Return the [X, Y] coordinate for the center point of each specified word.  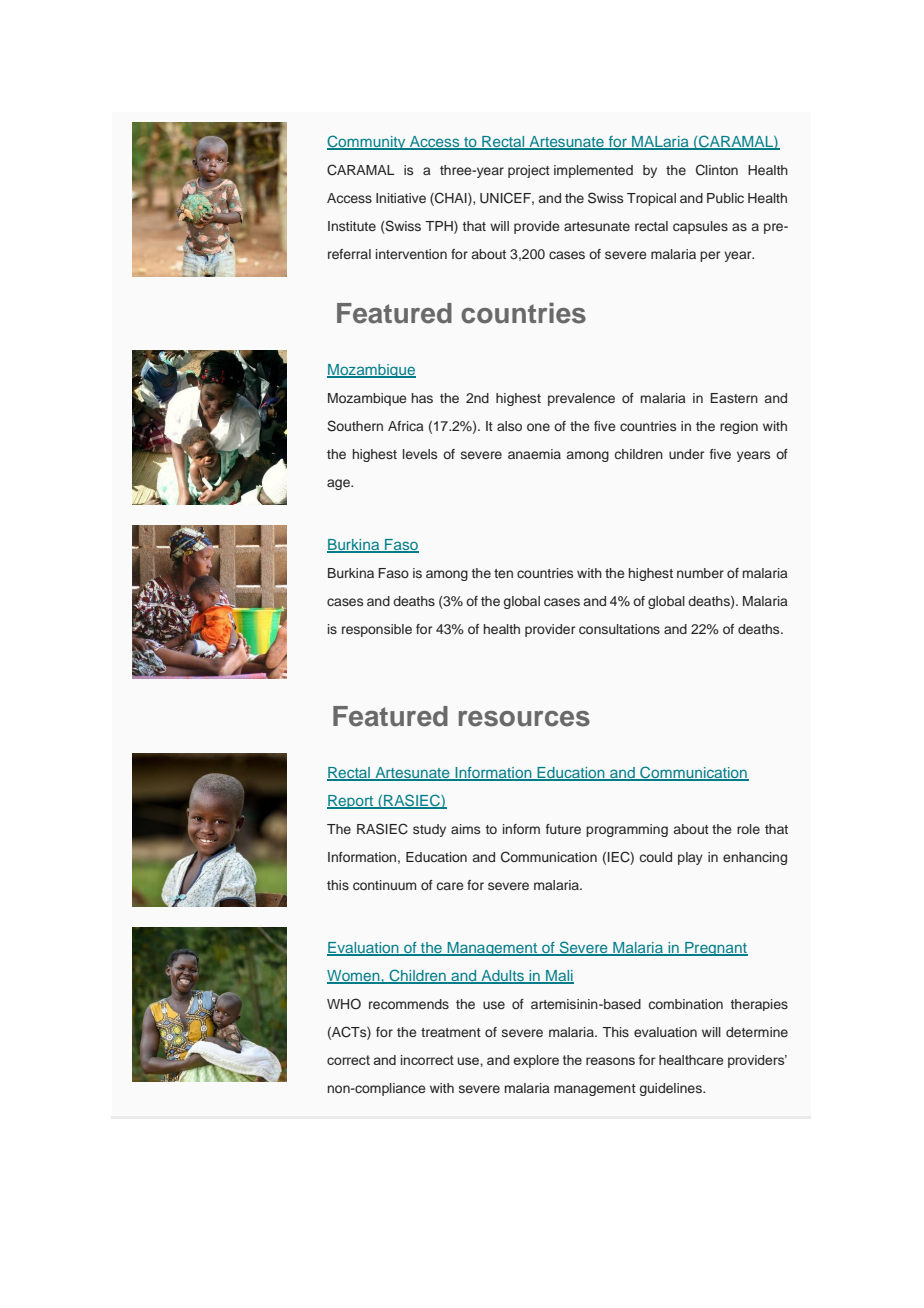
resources [524, 719]
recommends [409, 1004]
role [748, 829]
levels [420, 454]
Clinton [717, 170]
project [529, 171]
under [686, 454]
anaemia [534, 454]
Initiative [401, 198]
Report [351, 802]
